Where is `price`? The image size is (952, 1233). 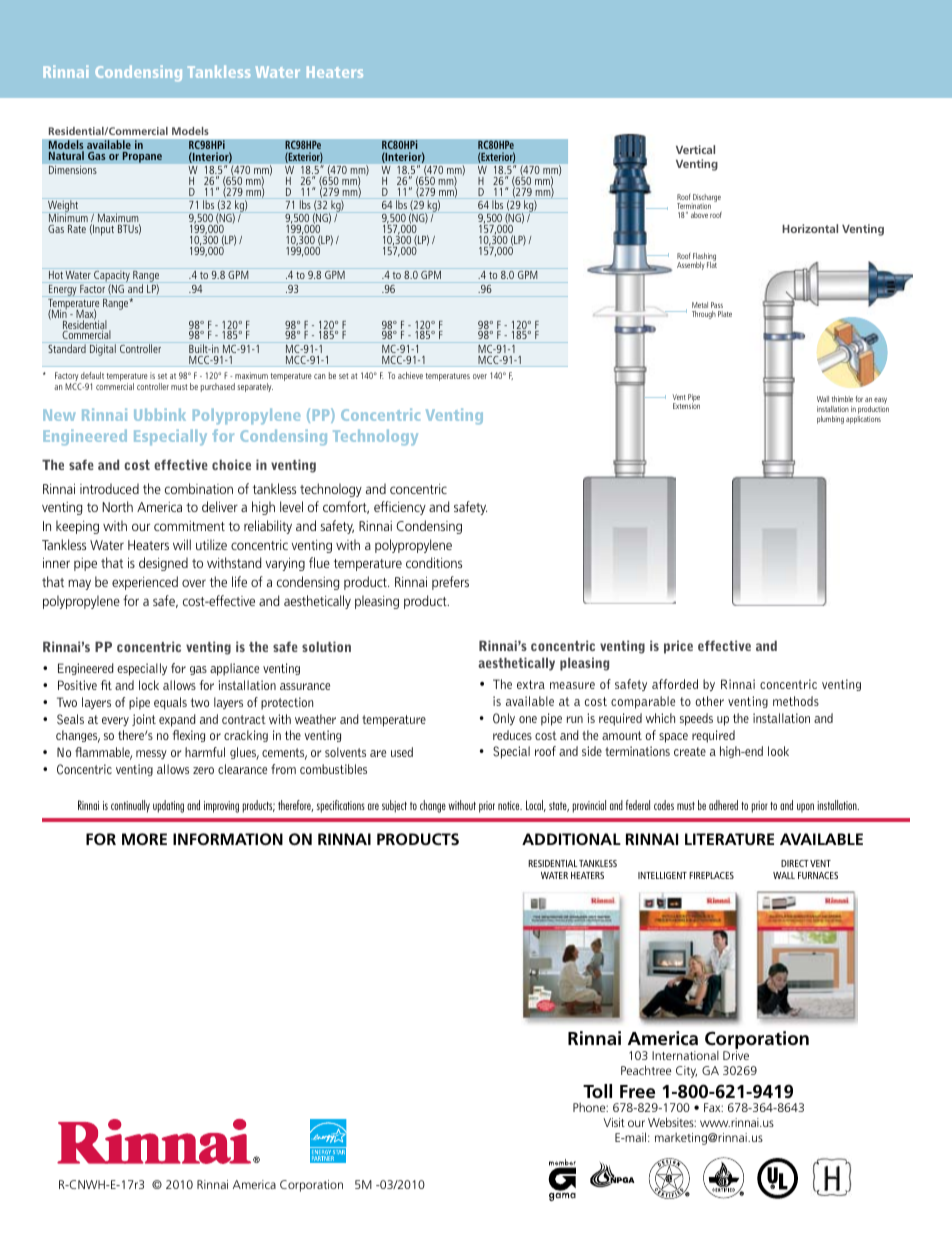
price is located at coordinates (678, 647).
